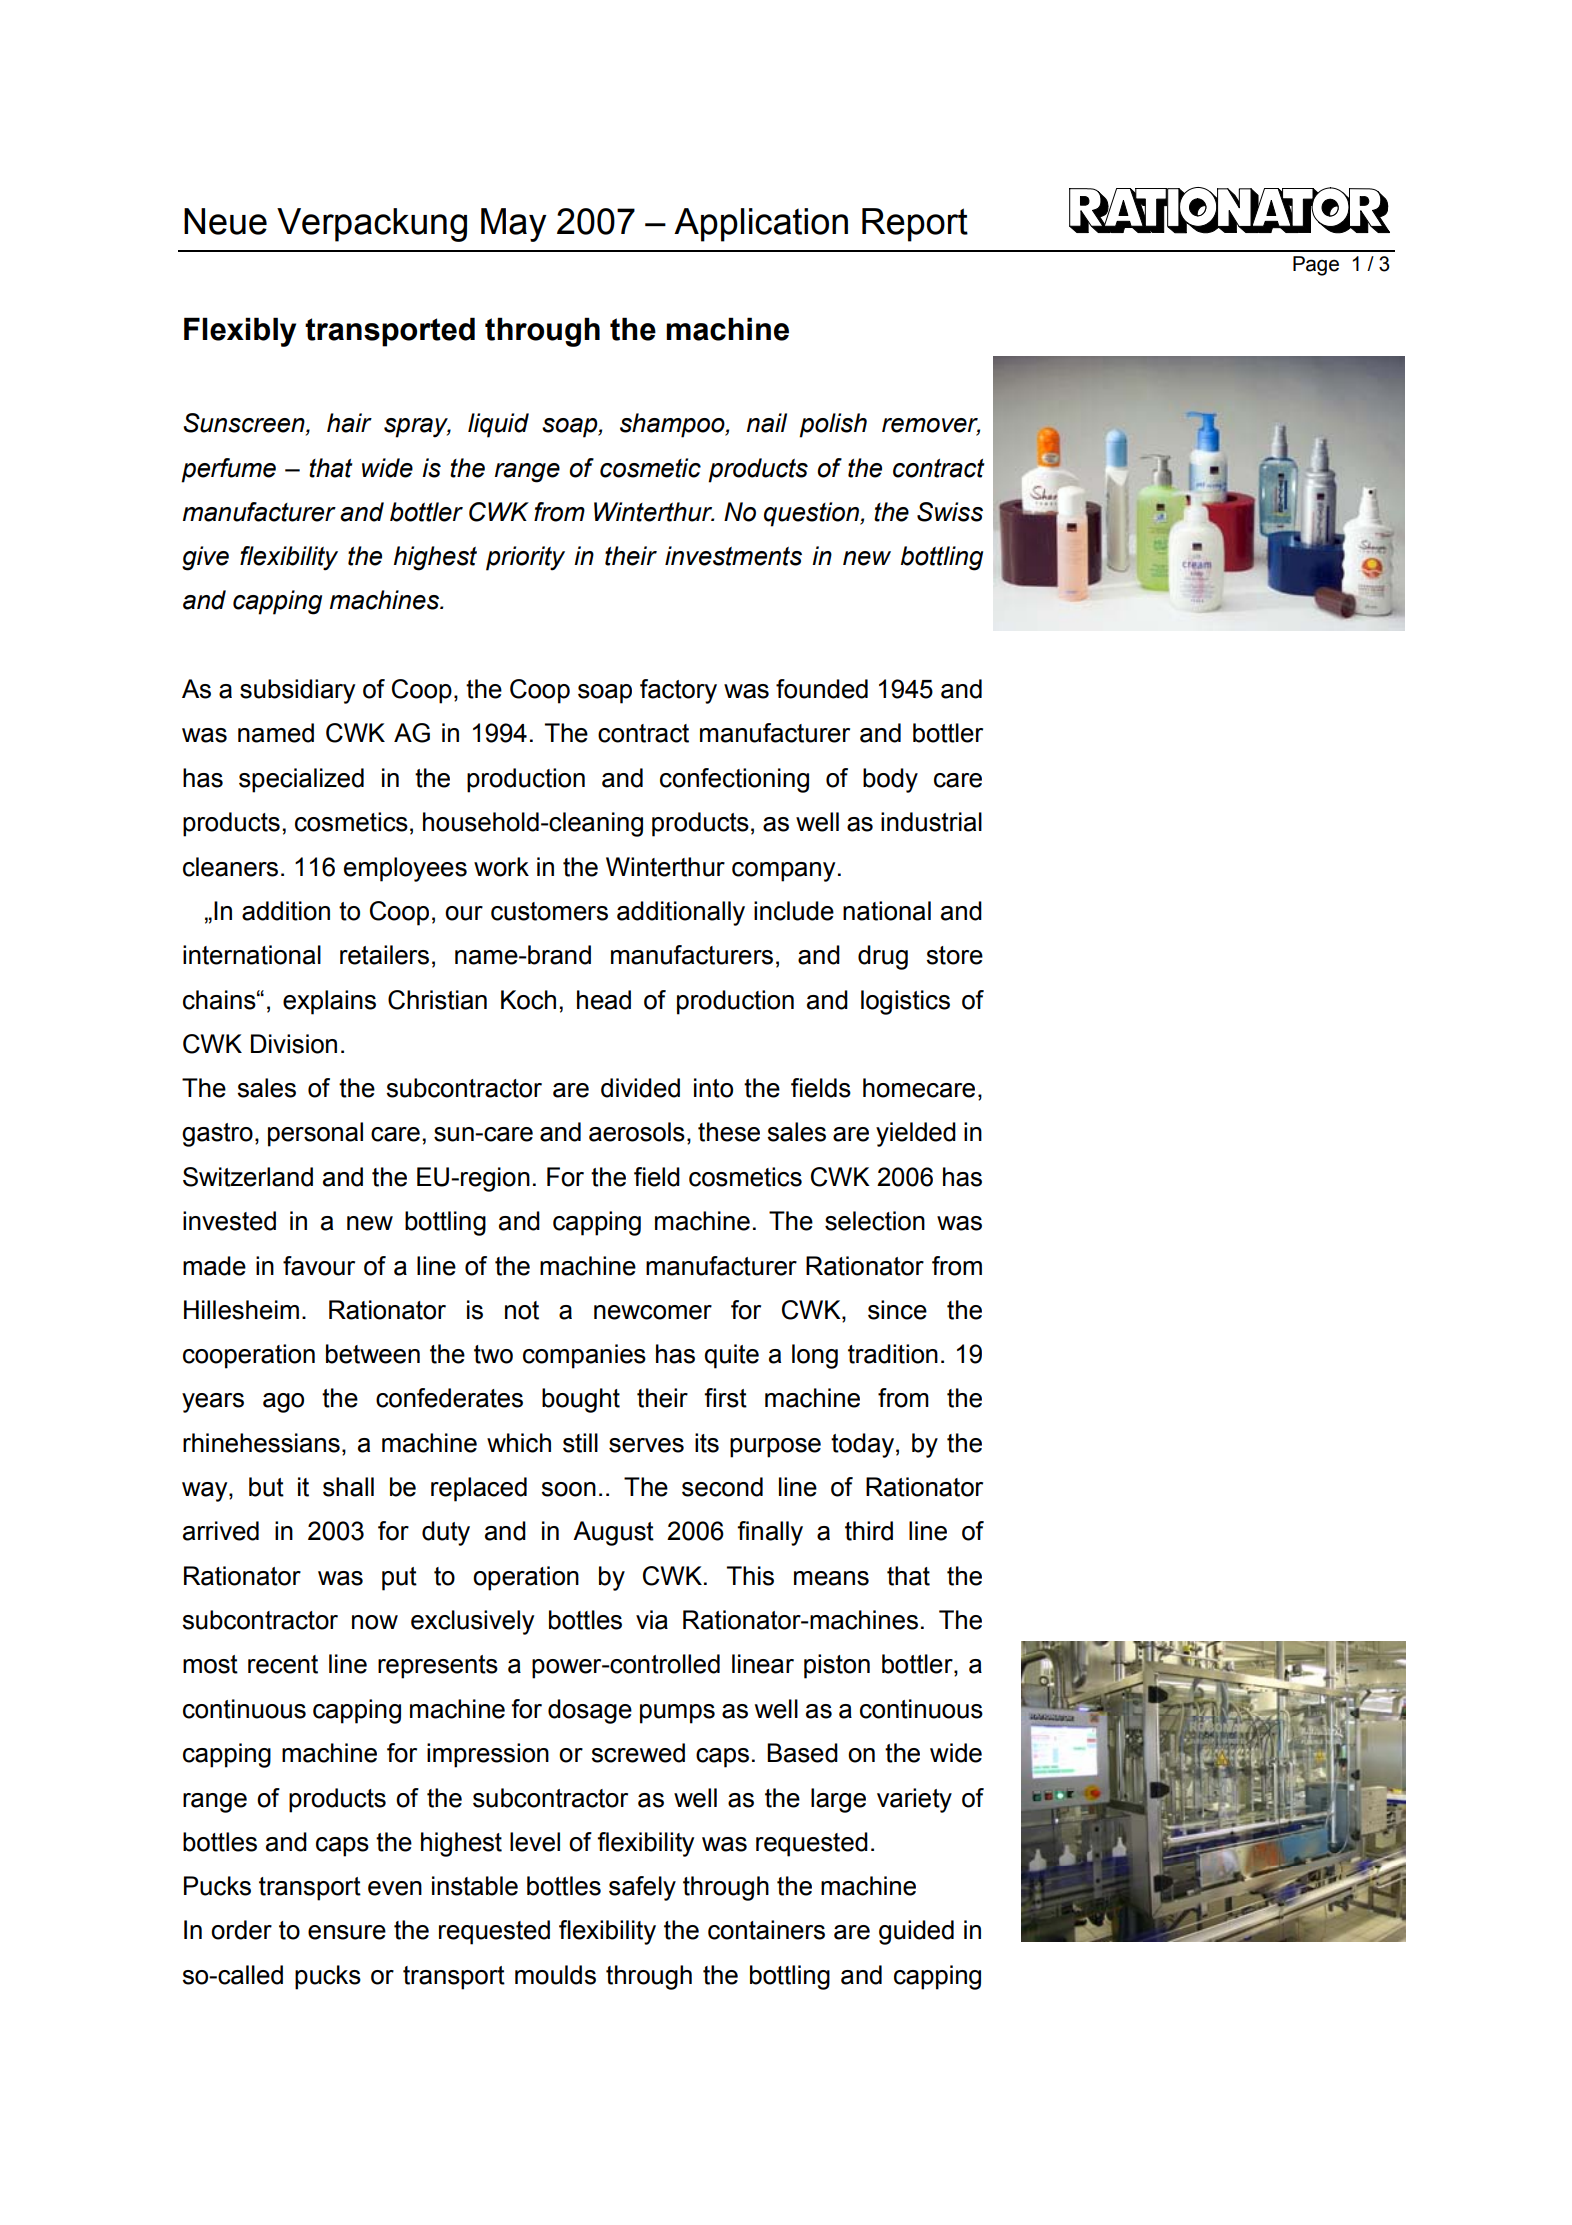  Describe the element at coordinates (916, 1134) in the image. I see `yielded` at that location.
